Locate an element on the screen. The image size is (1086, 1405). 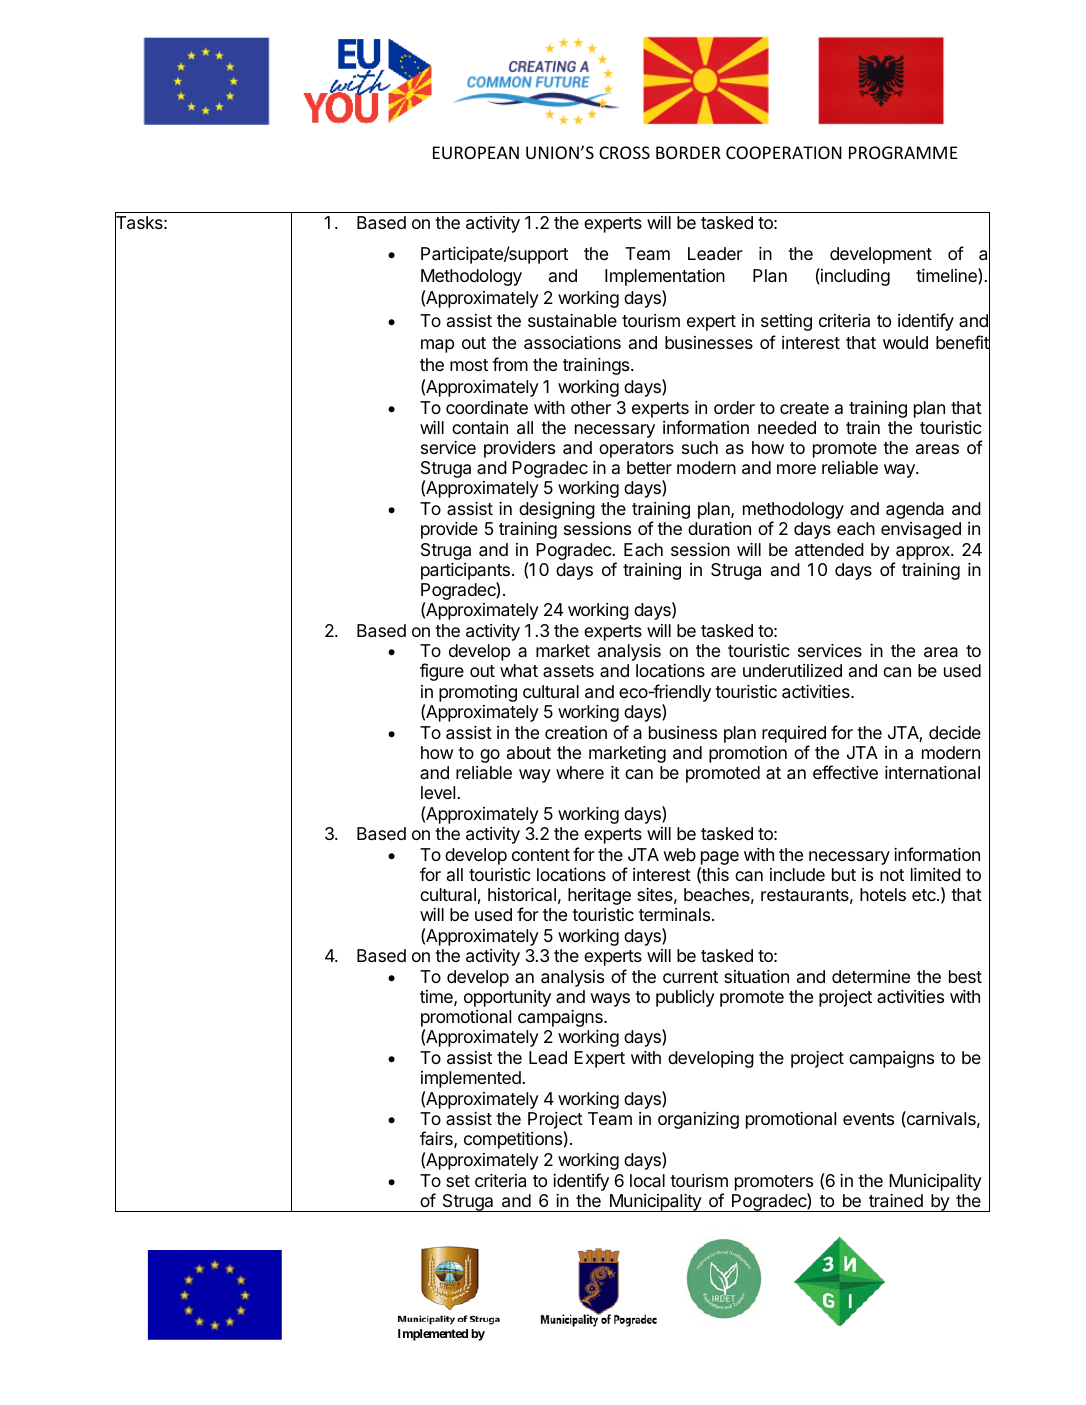
PROGRAMME is located at coordinates (903, 152).
